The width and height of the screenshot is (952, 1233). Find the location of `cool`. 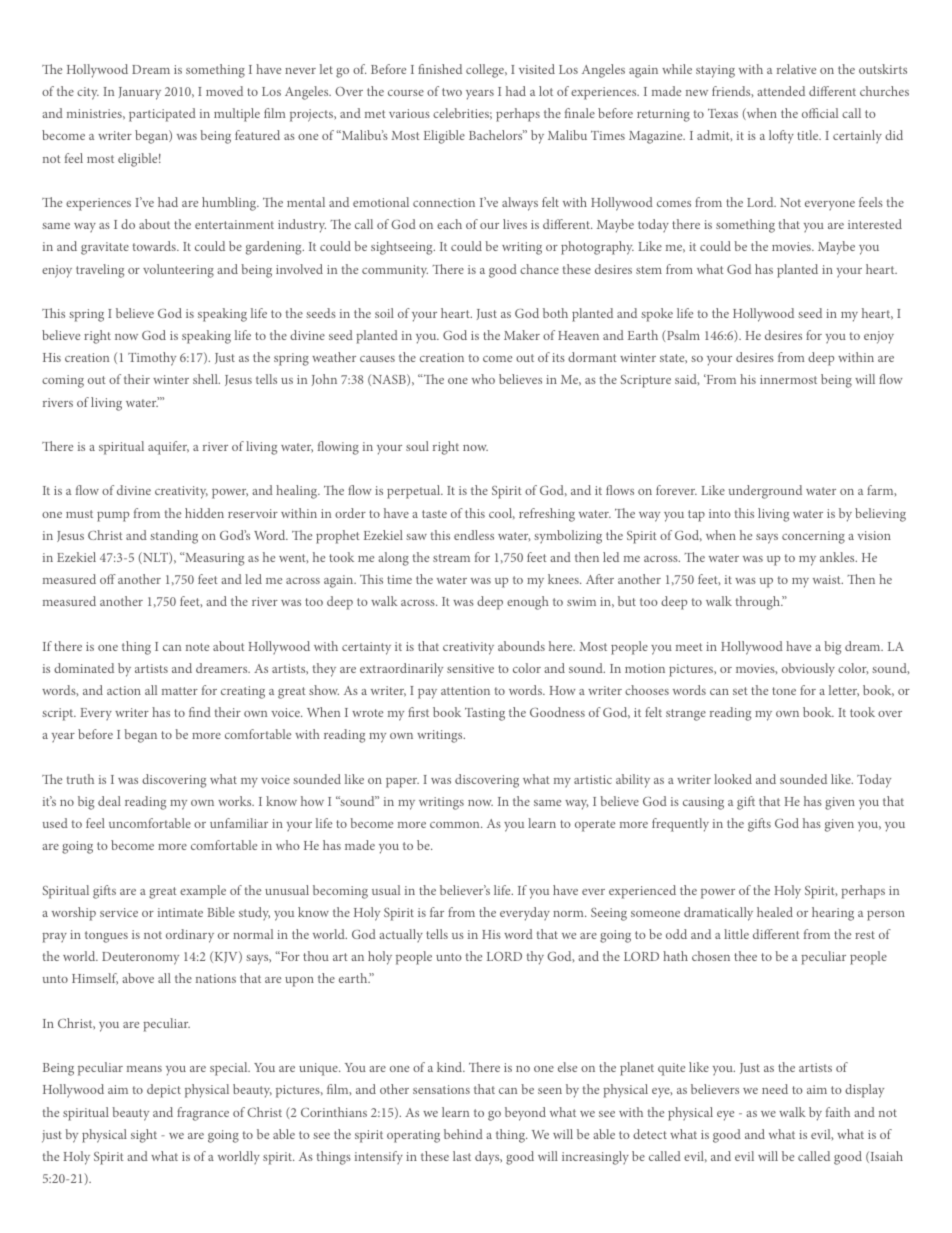

cool is located at coordinates (502, 513).
